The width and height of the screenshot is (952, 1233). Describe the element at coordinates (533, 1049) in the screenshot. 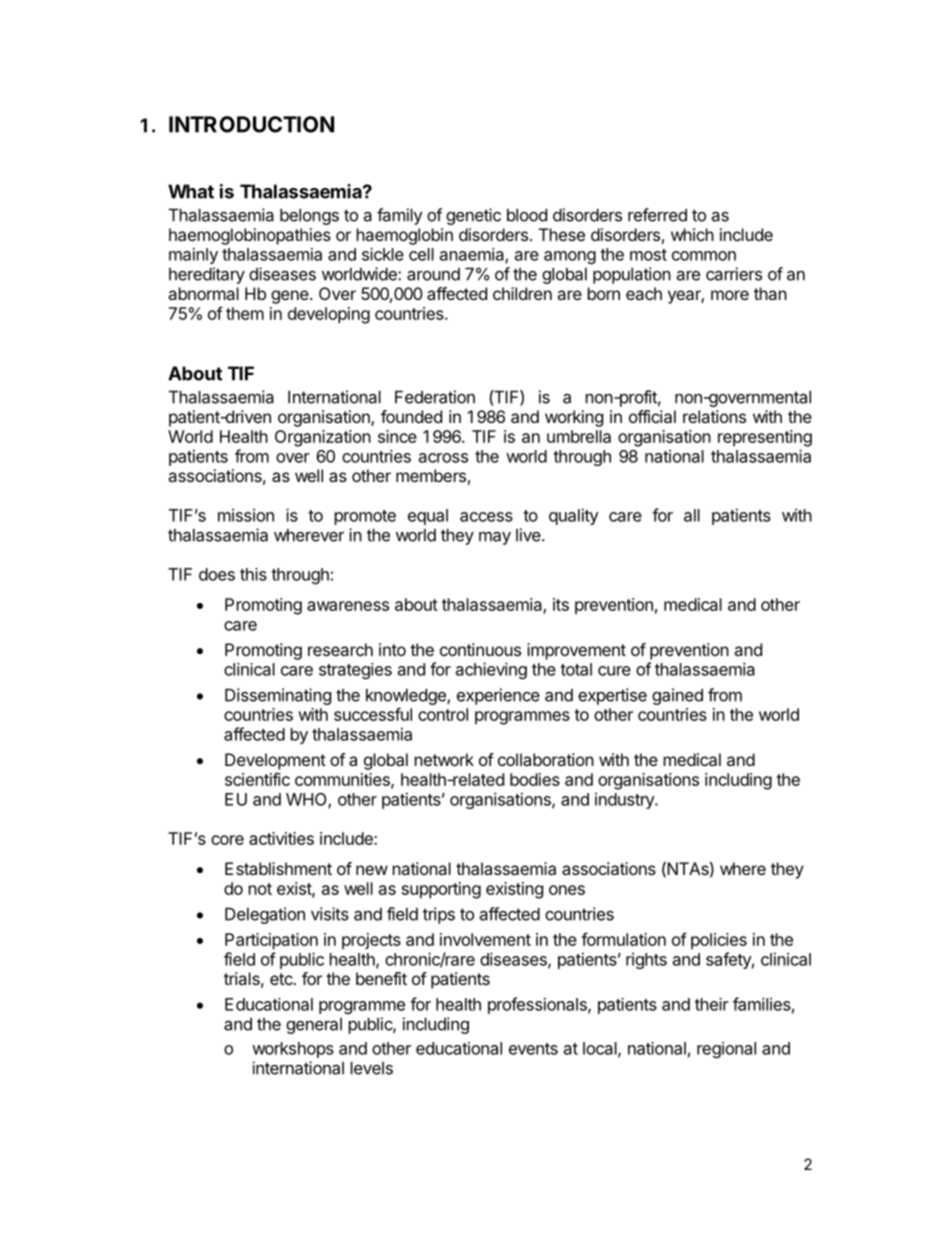

I see `events` at that location.
